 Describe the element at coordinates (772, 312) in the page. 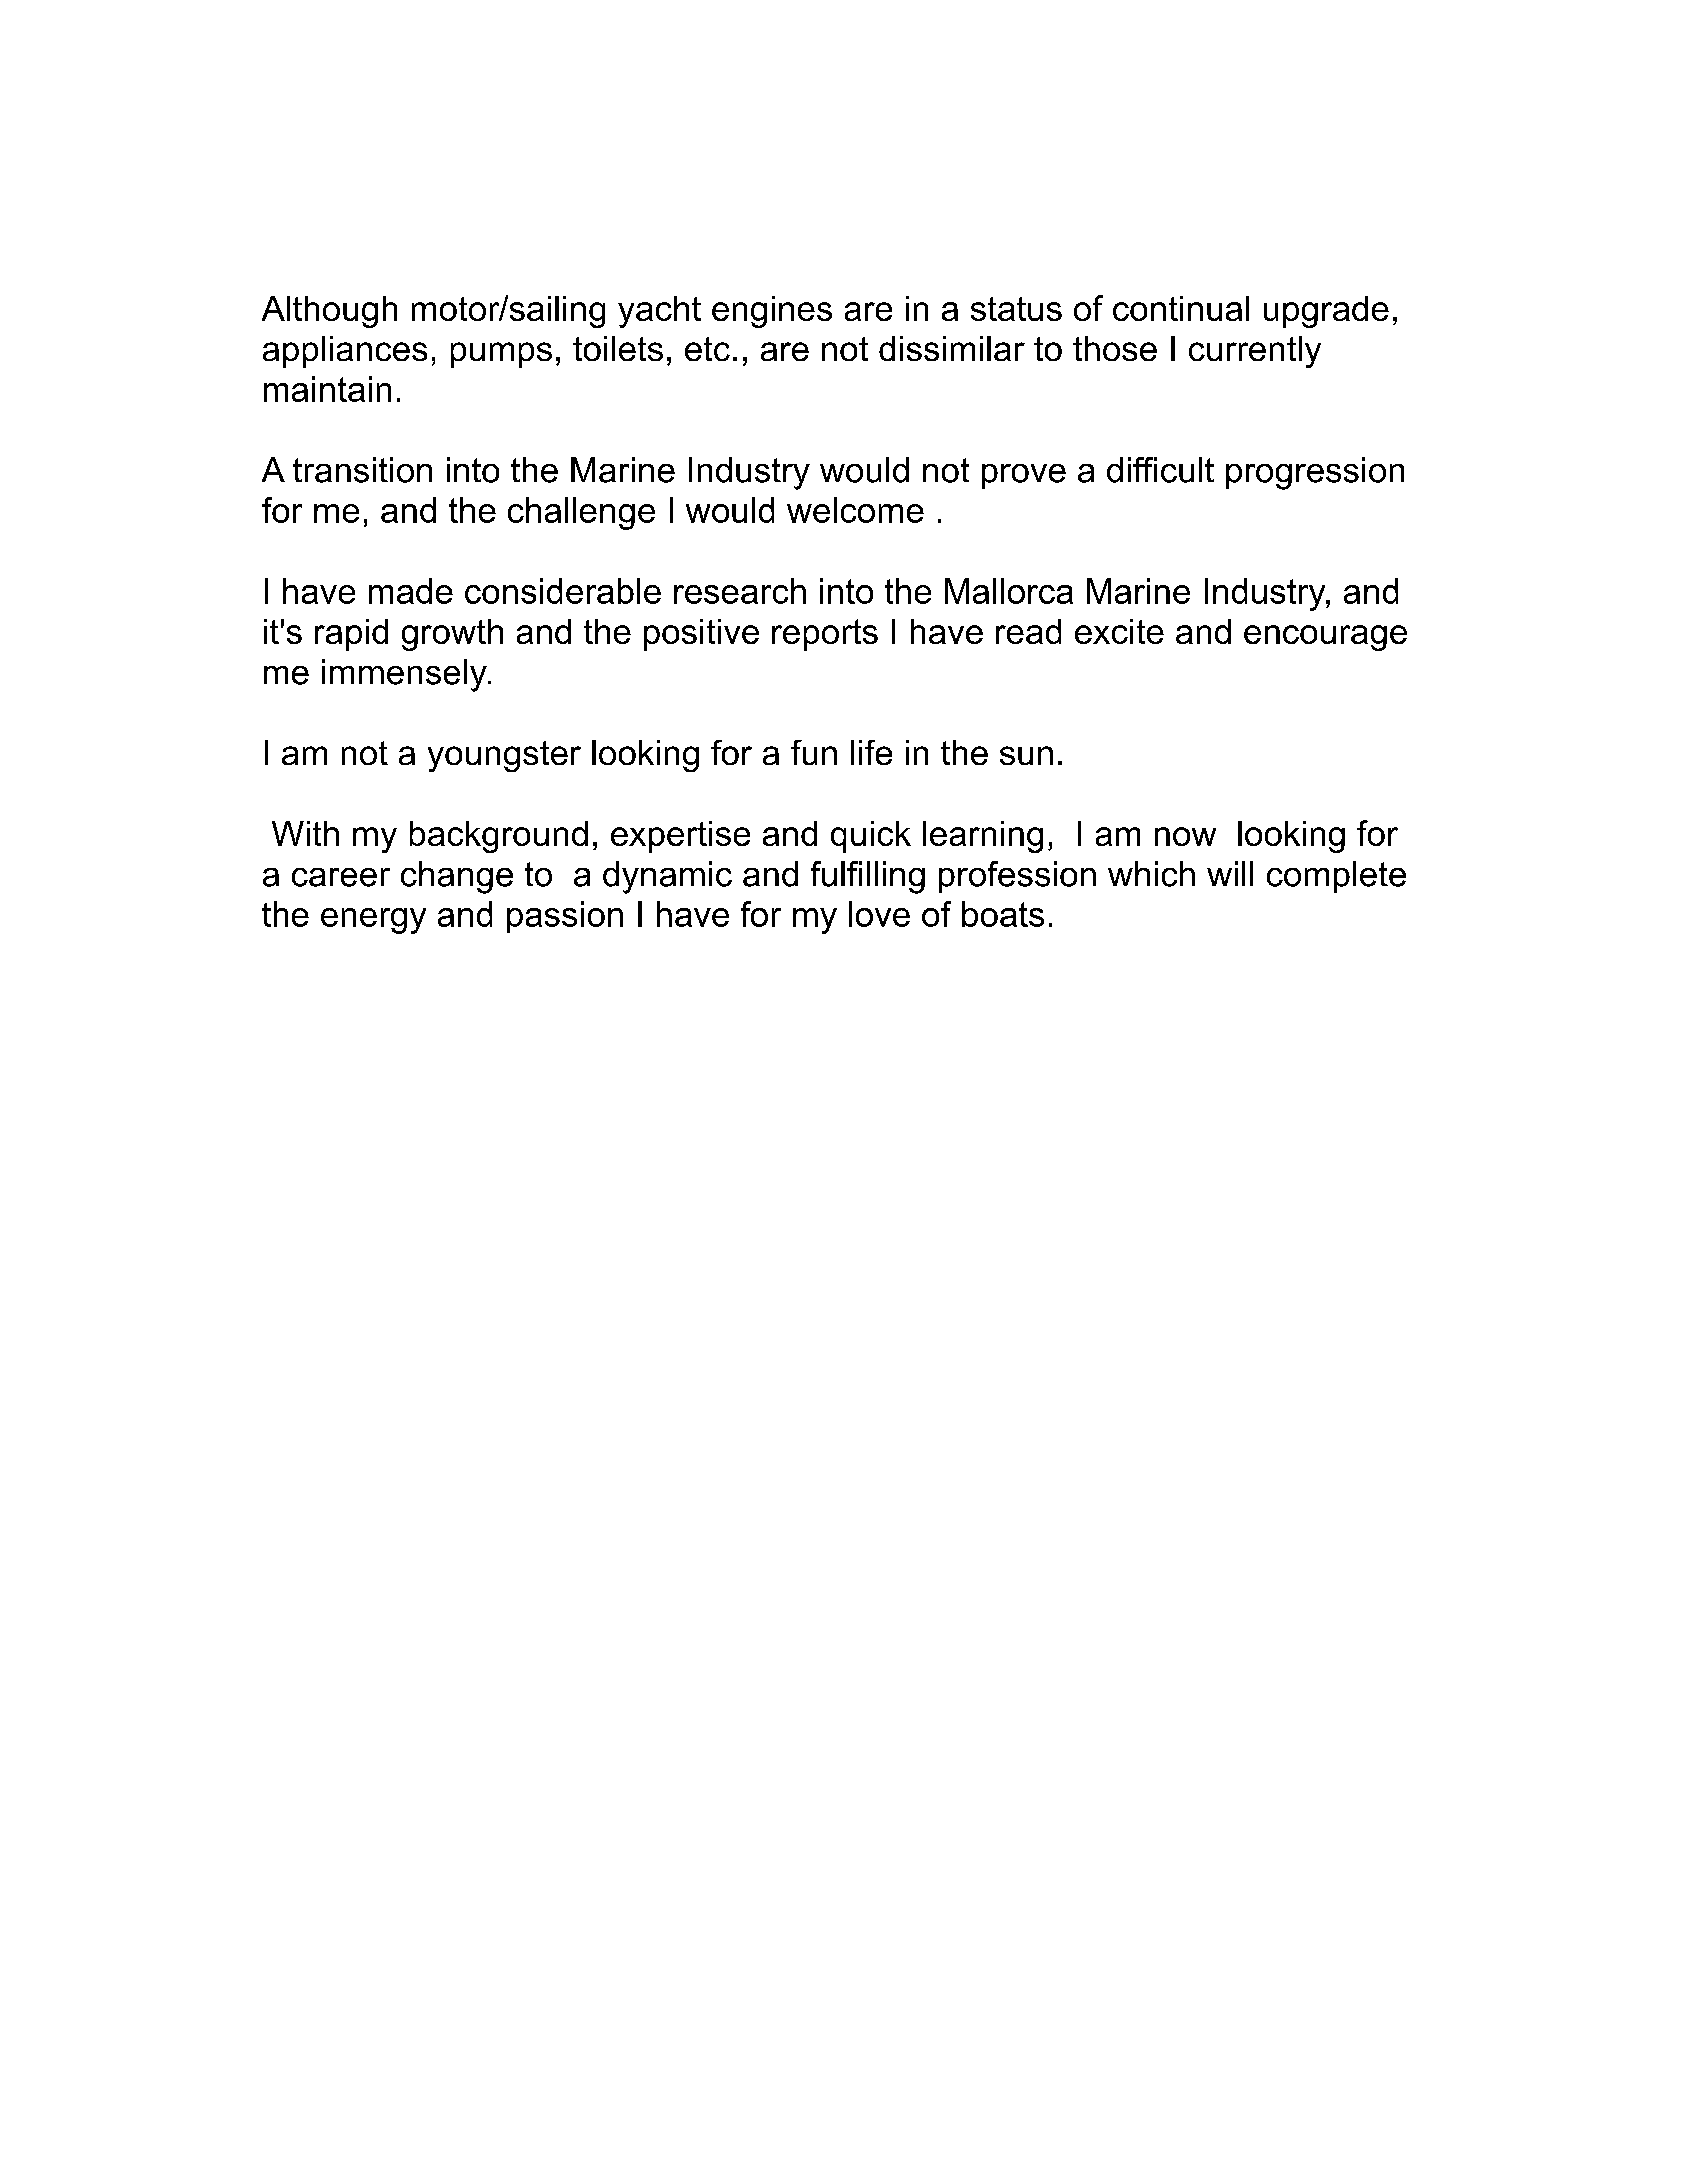

I see `engines` at that location.
